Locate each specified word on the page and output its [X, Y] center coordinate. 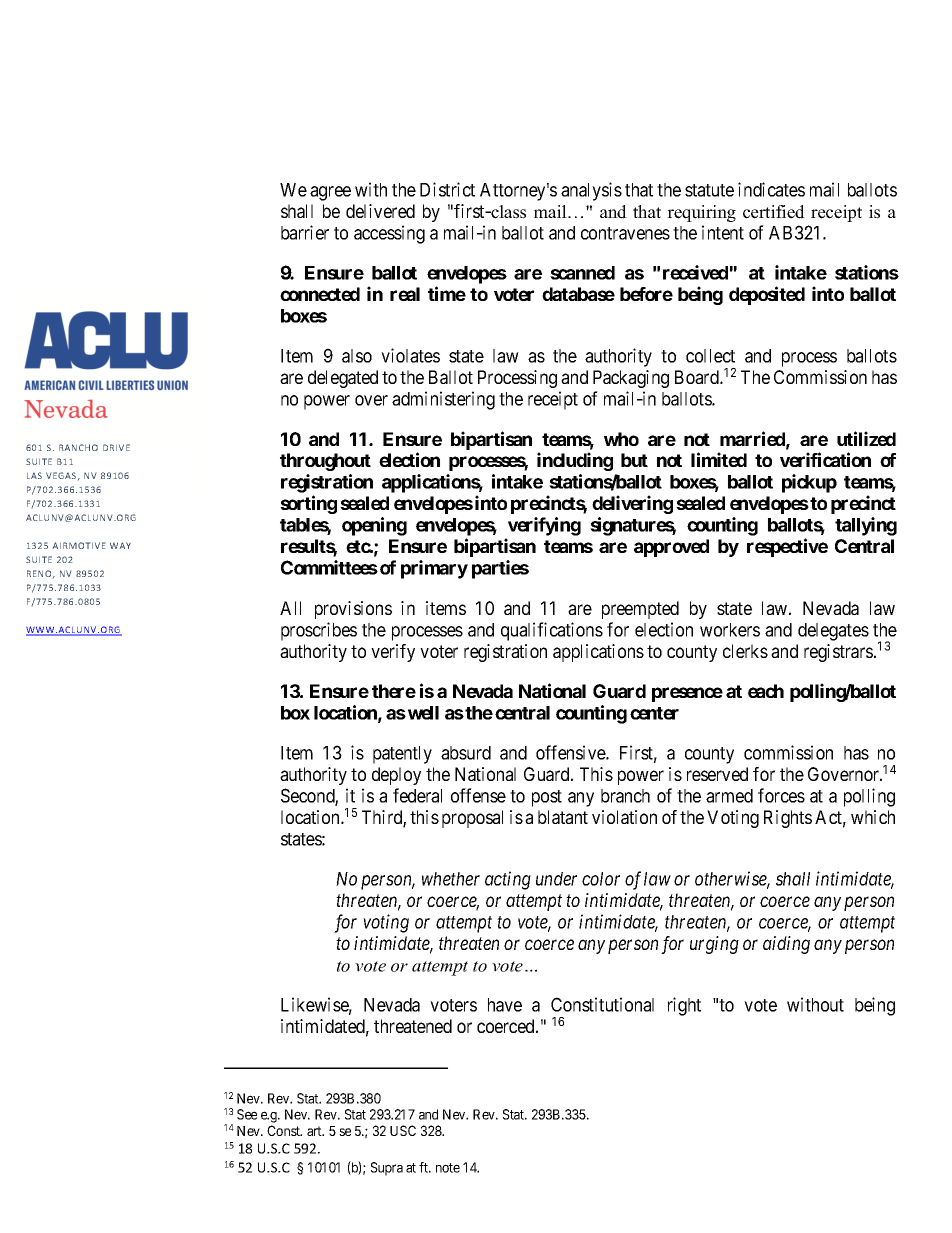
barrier [305, 232]
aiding [786, 945]
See [247, 1114]
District [447, 189]
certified [774, 212]
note [448, 1168]
